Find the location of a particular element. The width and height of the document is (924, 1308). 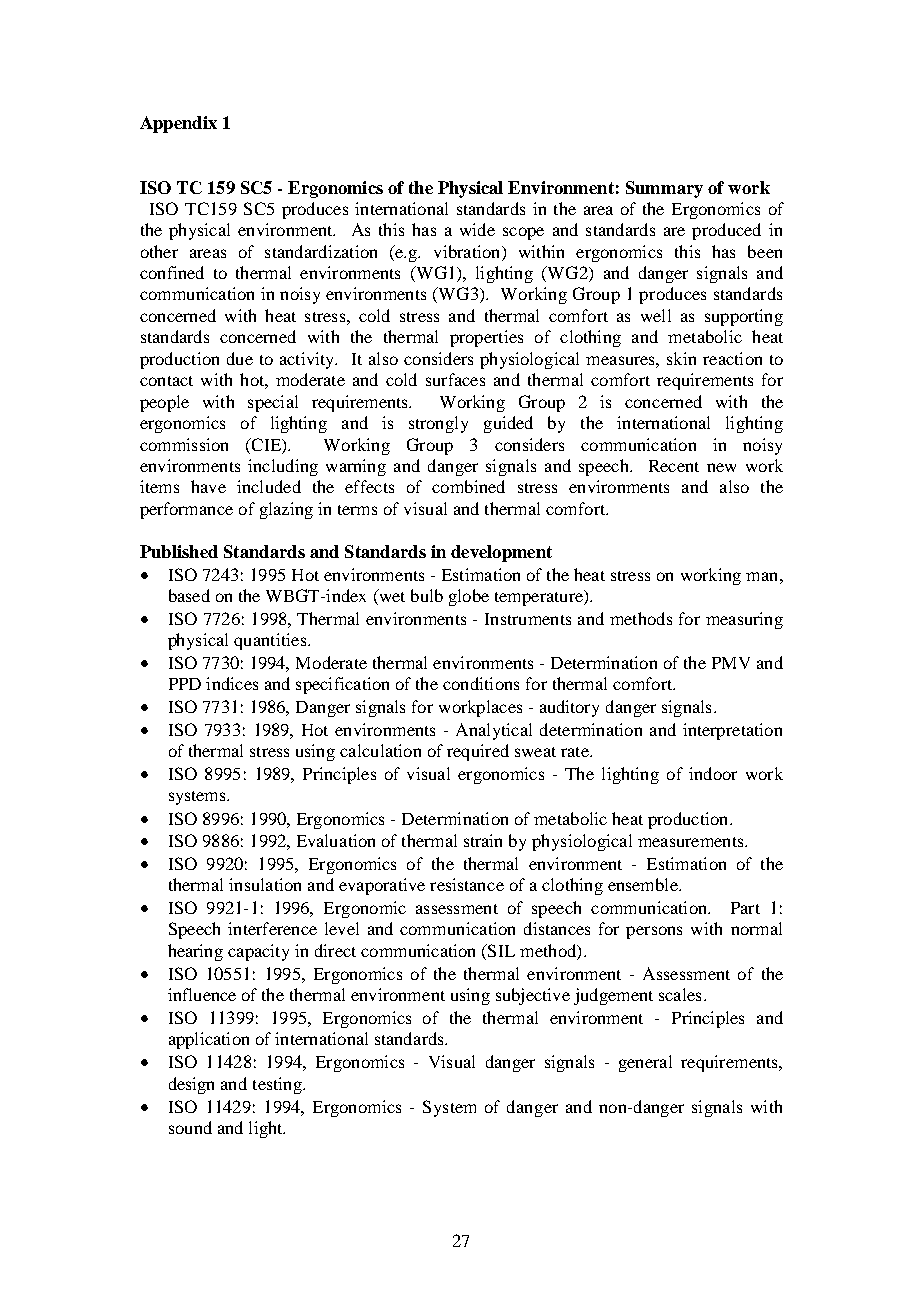

skin is located at coordinates (681, 358).
